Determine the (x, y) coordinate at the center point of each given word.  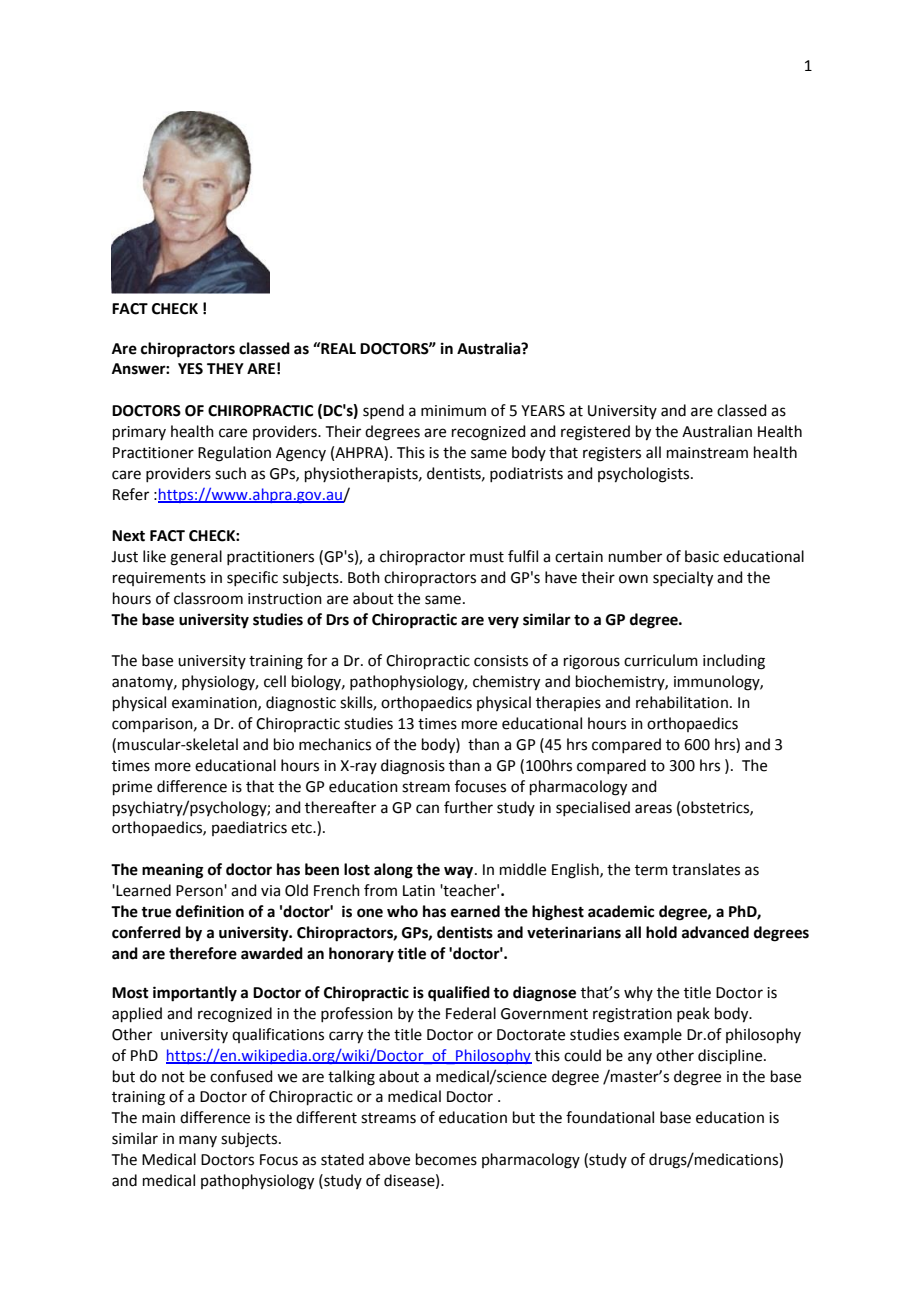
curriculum (661, 660)
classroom (208, 598)
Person (200, 891)
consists (501, 661)
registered (595, 433)
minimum (453, 411)
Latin (419, 891)
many (198, 1141)
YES (190, 369)
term (651, 870)
